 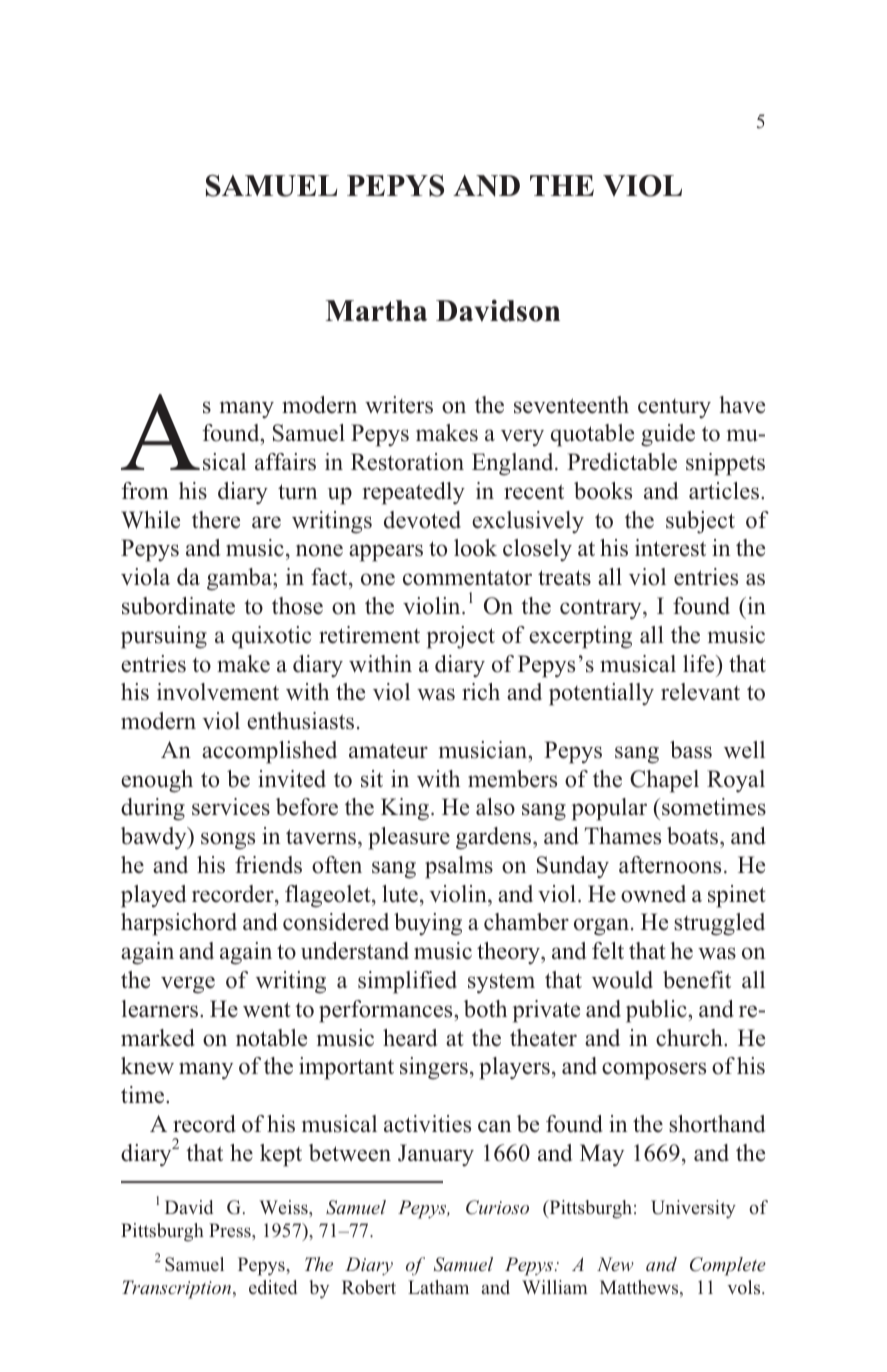 I want to click on commentator, so click(x=467, y=578).
